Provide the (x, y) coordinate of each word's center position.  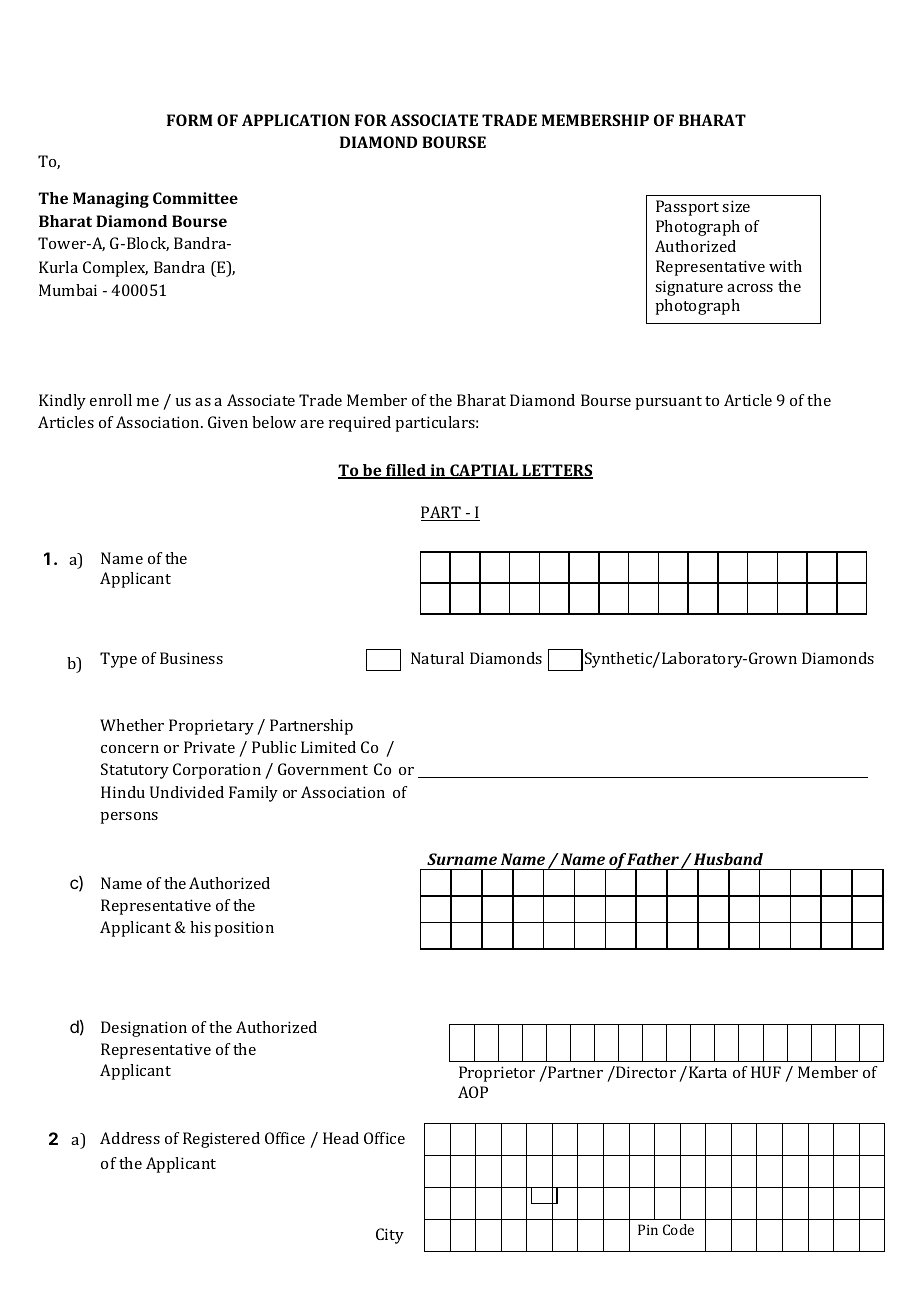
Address (130, 1138)
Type (118, 660)
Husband (728, 859)
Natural (437, 658)
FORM (190, 120)
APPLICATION (296, 120)
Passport (687, 208)
